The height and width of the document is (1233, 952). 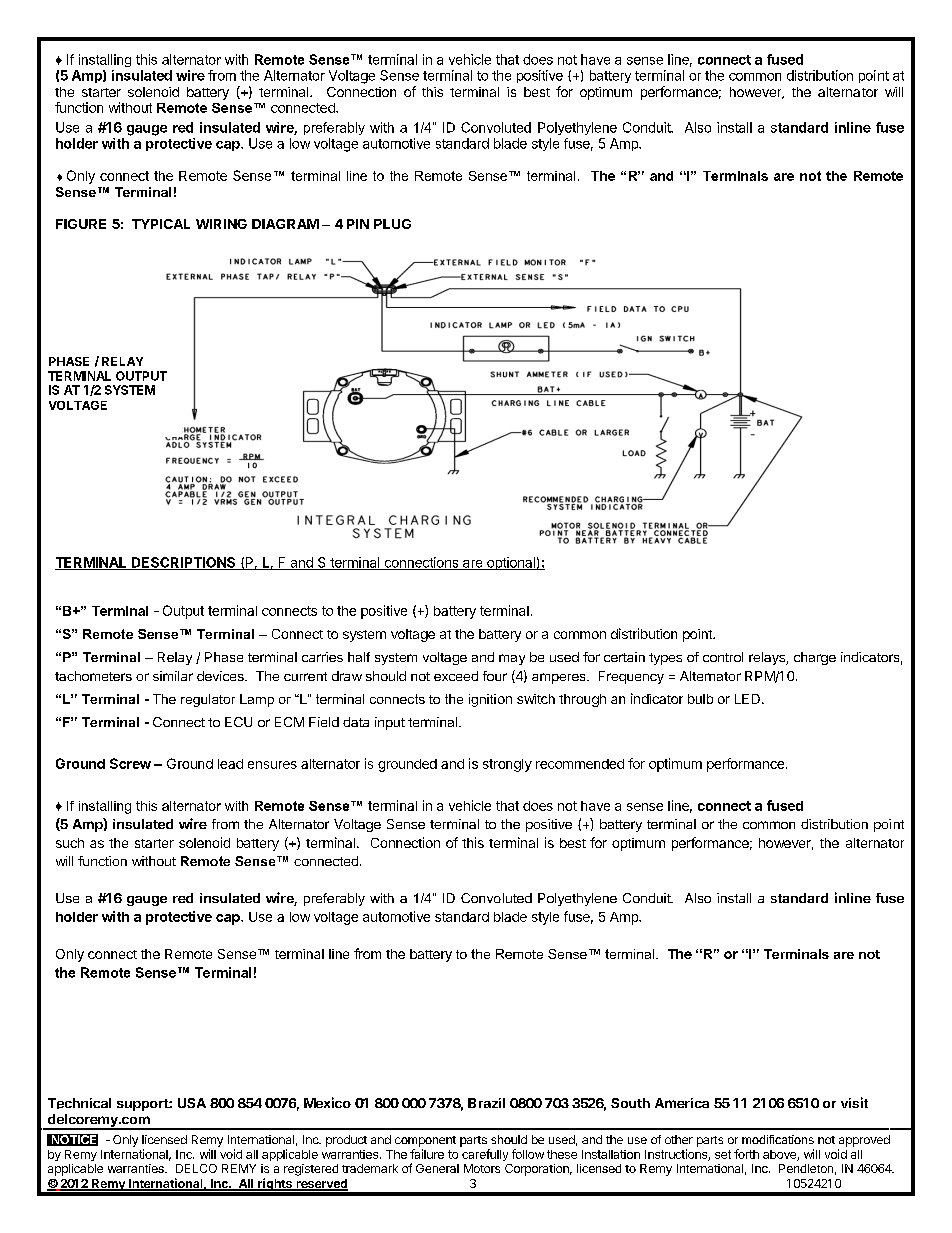 What do you see at coordinates (161, 224) in the document?
I see `TYPICAL` at bounding box center [161, 224].
